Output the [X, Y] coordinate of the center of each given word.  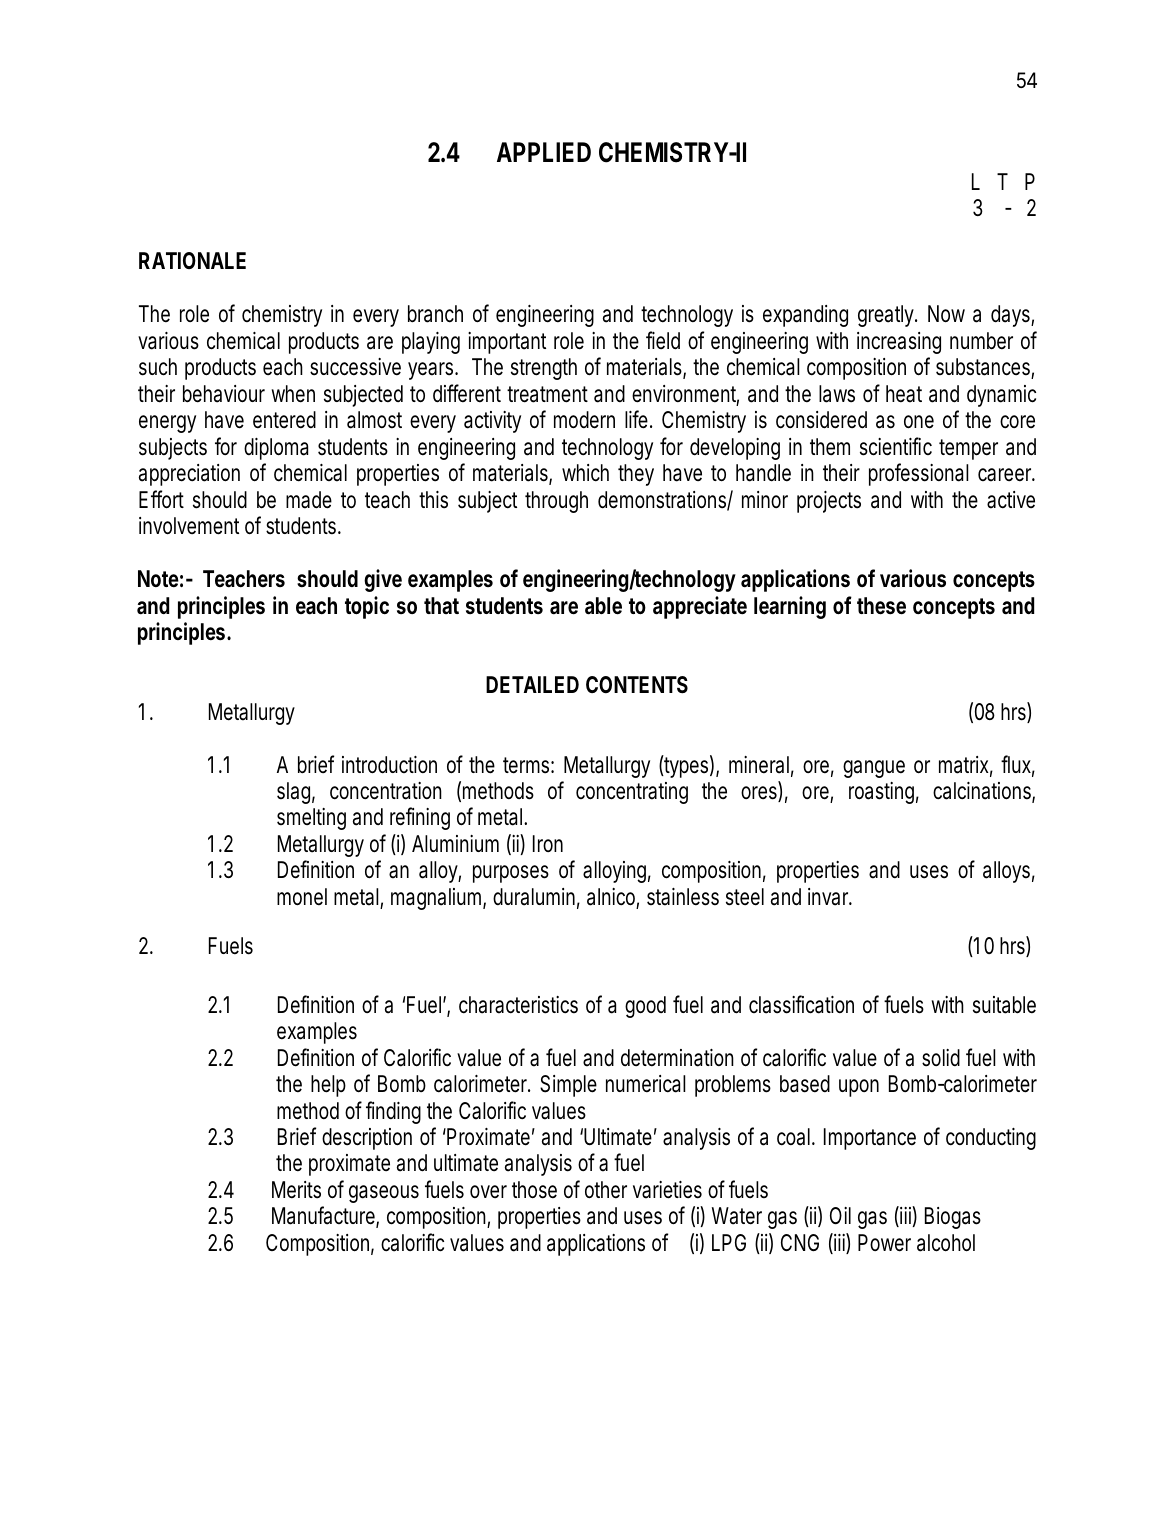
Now [946, 314]
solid [941, 1058]
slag [296, 793]
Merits [296, 1190]
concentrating [632, 793]
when [293, 394]
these [881, 606]
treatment [547, 394]
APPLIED [544, 152]
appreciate [700, 607]
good [645, 1007]
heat [904, 394]
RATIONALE [192, 260]
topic [367, 607]
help [328, 1086]
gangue [874, 769]
